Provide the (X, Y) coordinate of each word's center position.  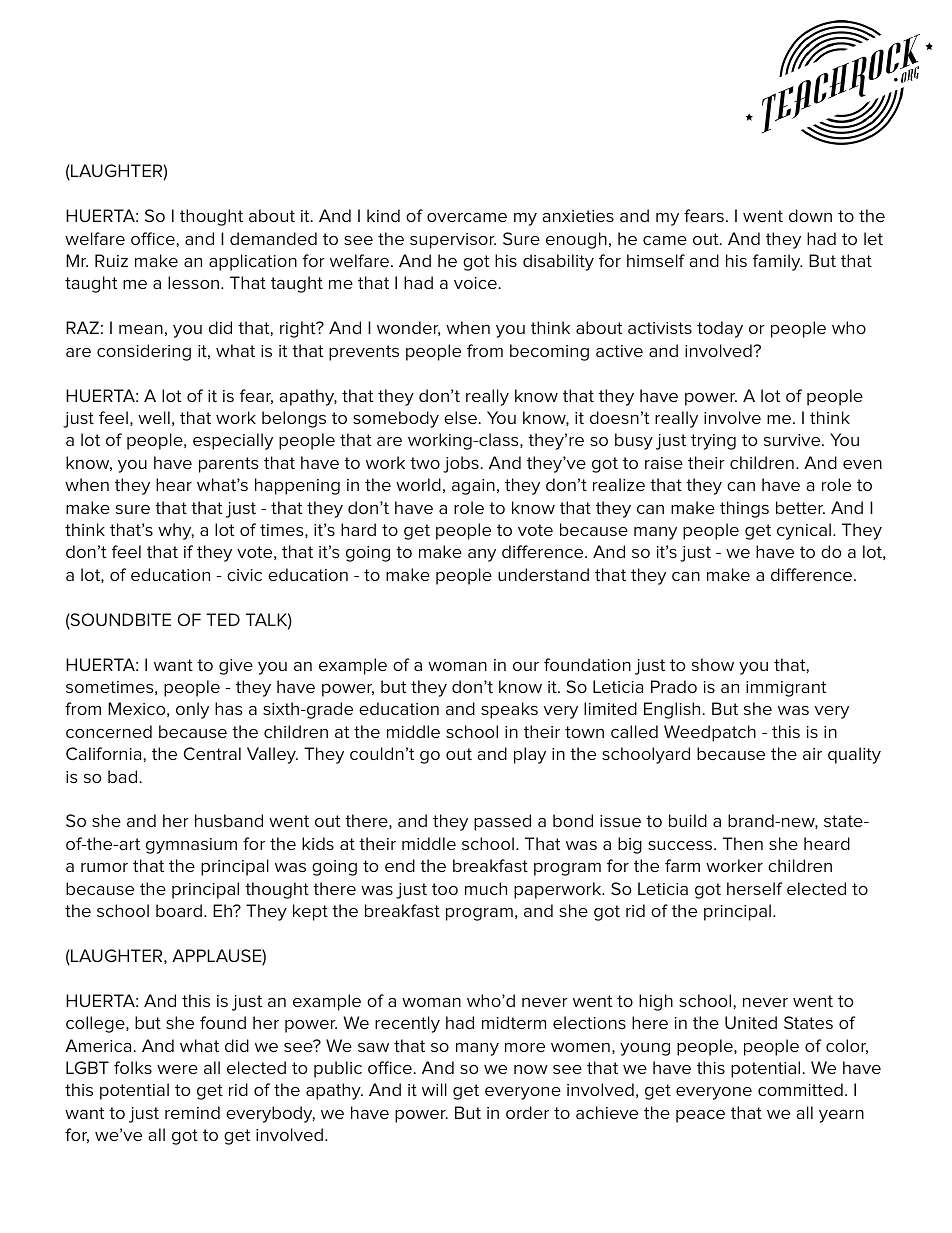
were (177, 1069)
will (434, 1089)
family (778, 262)
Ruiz (111, 260)
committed (800, 1089)
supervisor (453, 241)
